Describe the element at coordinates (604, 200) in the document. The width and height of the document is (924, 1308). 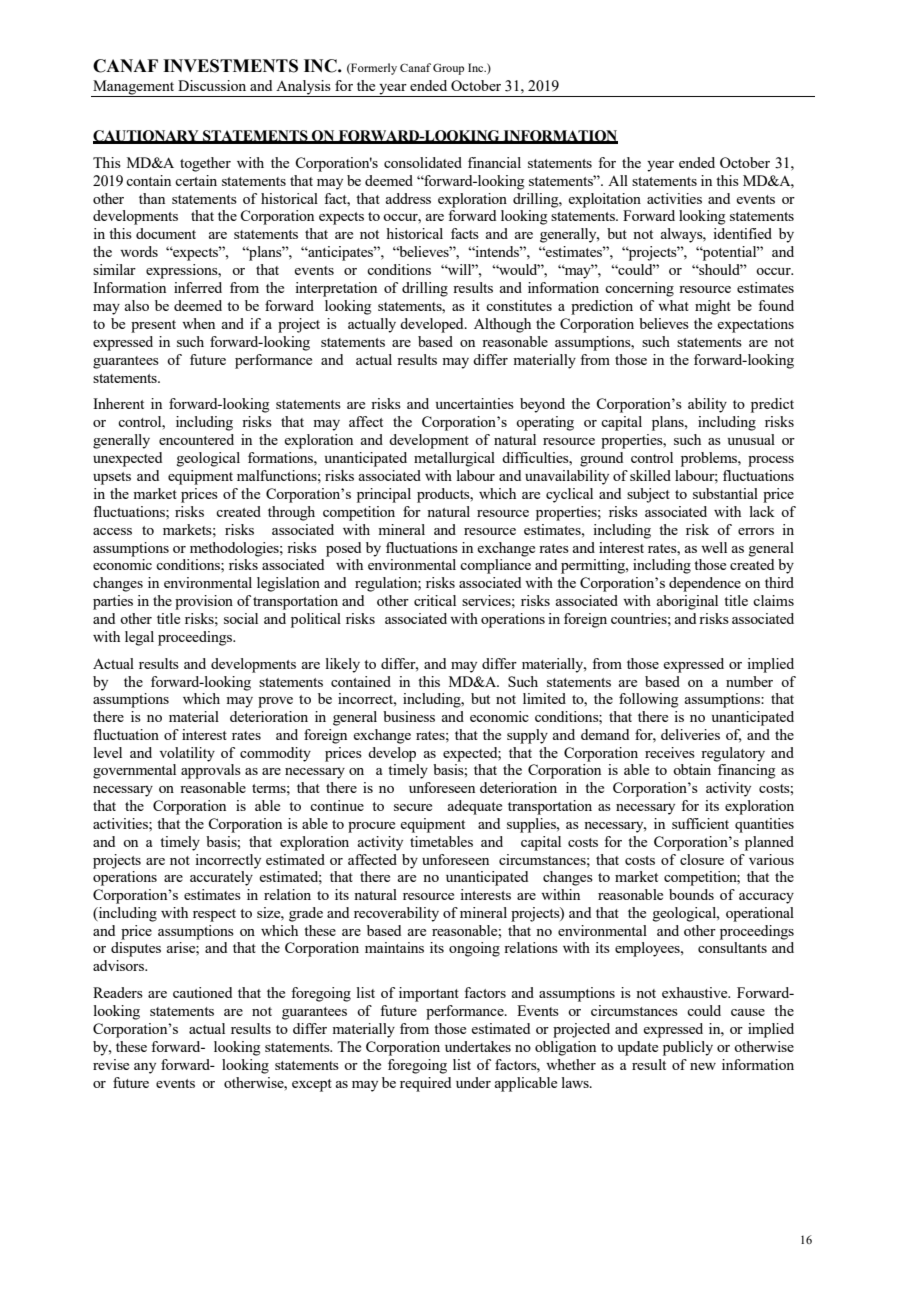
I see `exploitation` at that location.
